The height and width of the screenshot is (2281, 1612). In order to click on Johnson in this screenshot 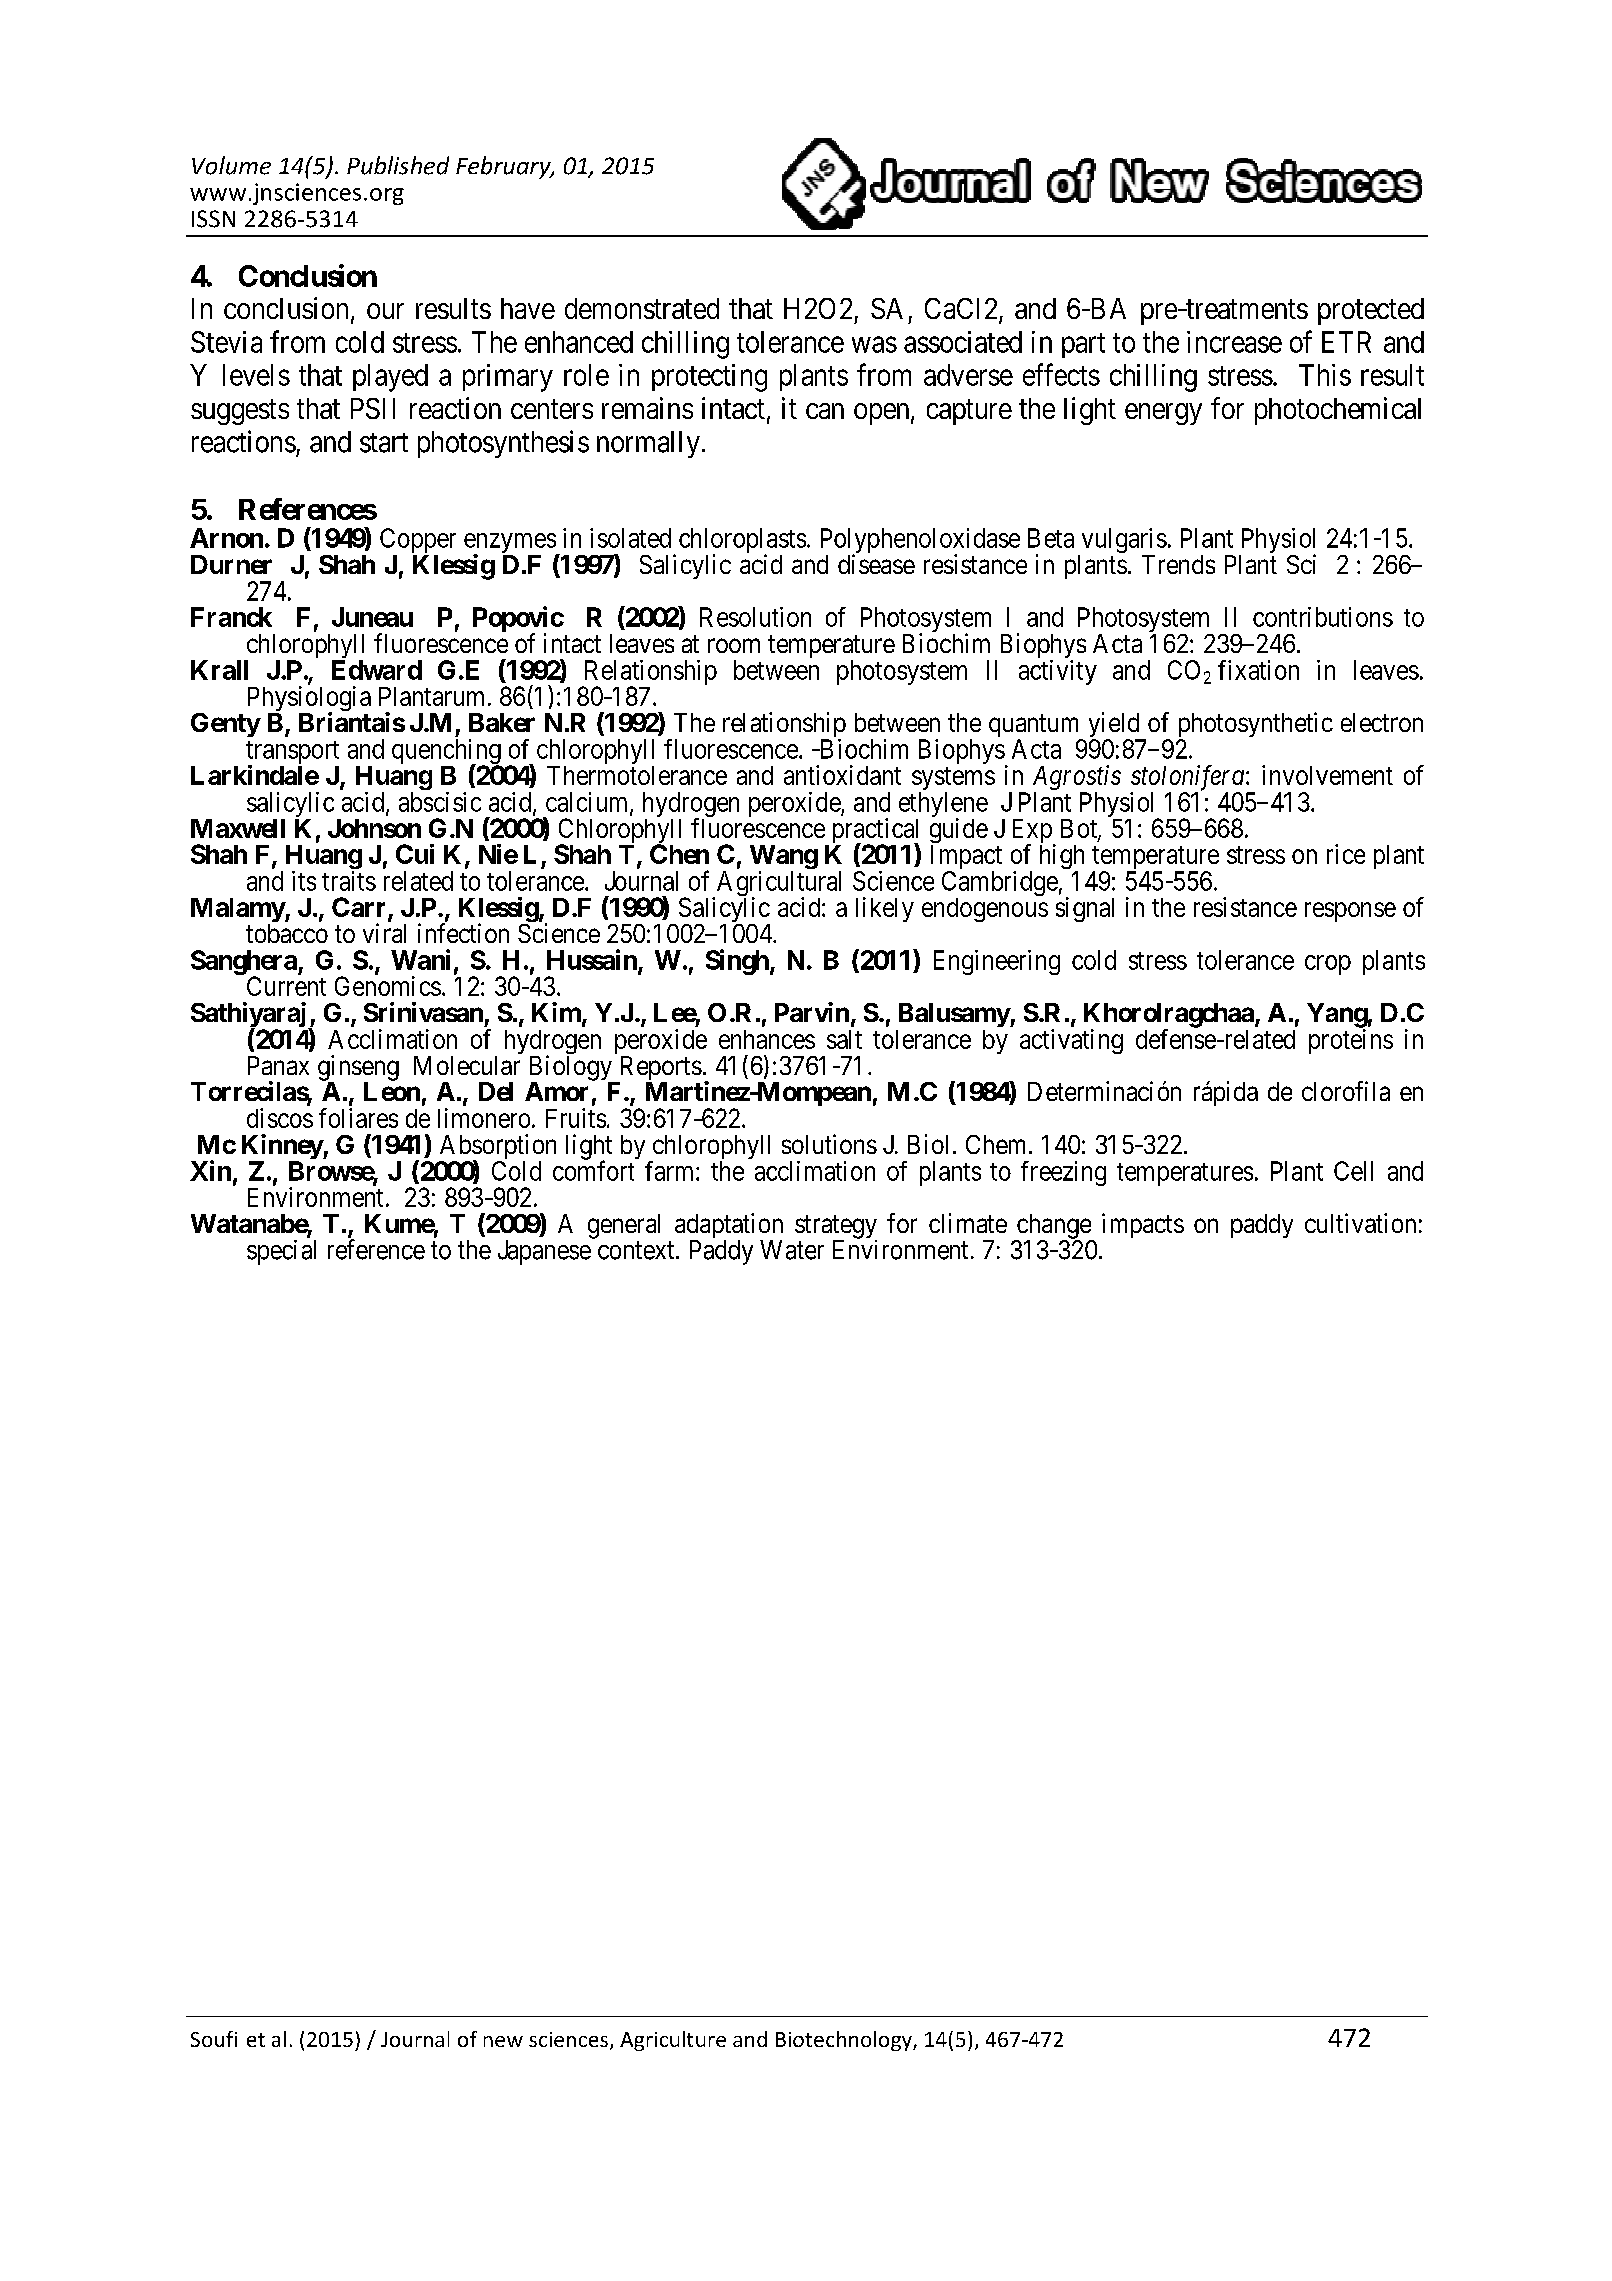, I will do `click(374, 828)`.
